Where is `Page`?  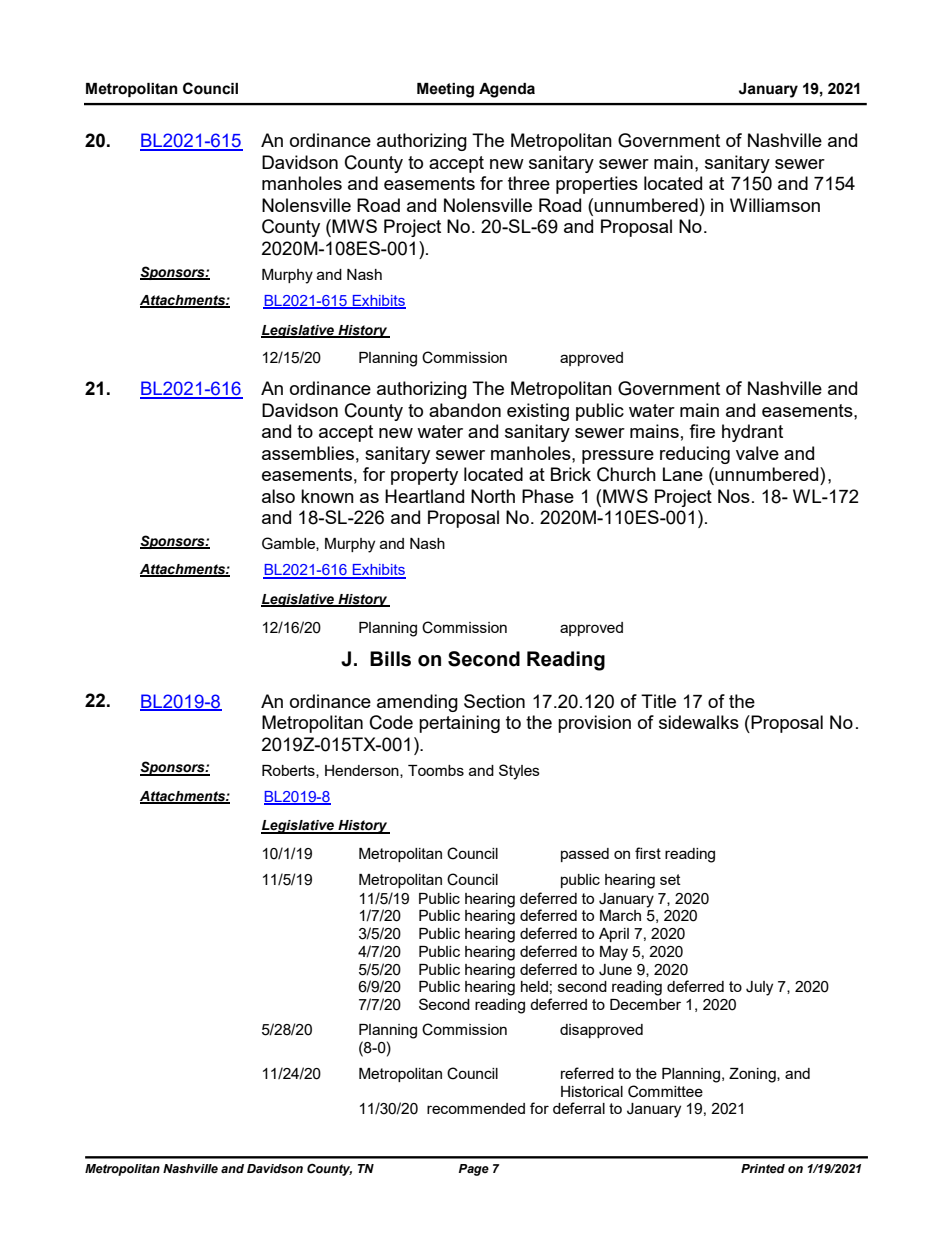
Page is located at coordinates (474, 1170).
